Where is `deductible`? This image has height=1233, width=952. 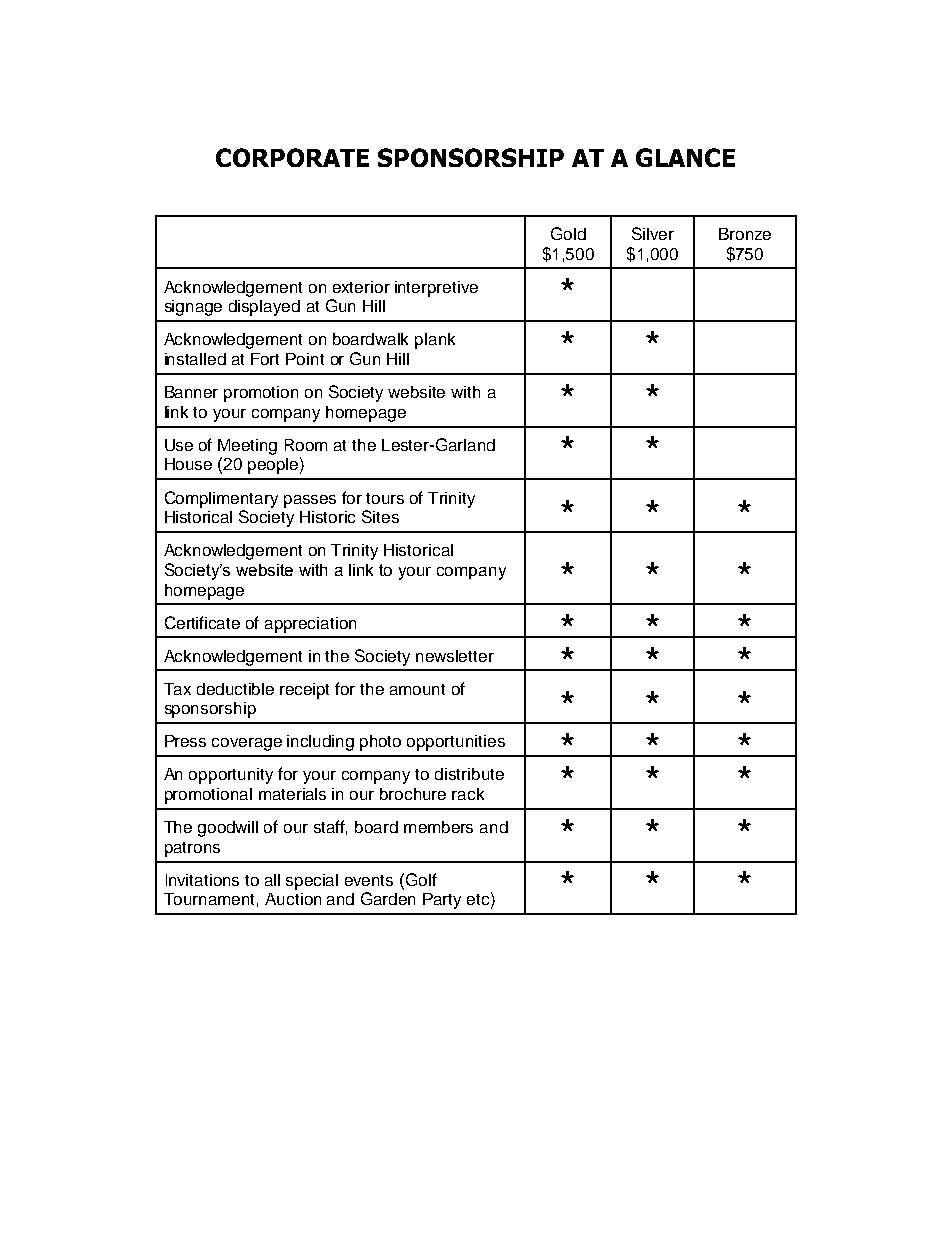 deductible is located at coordinates (235, 689).
